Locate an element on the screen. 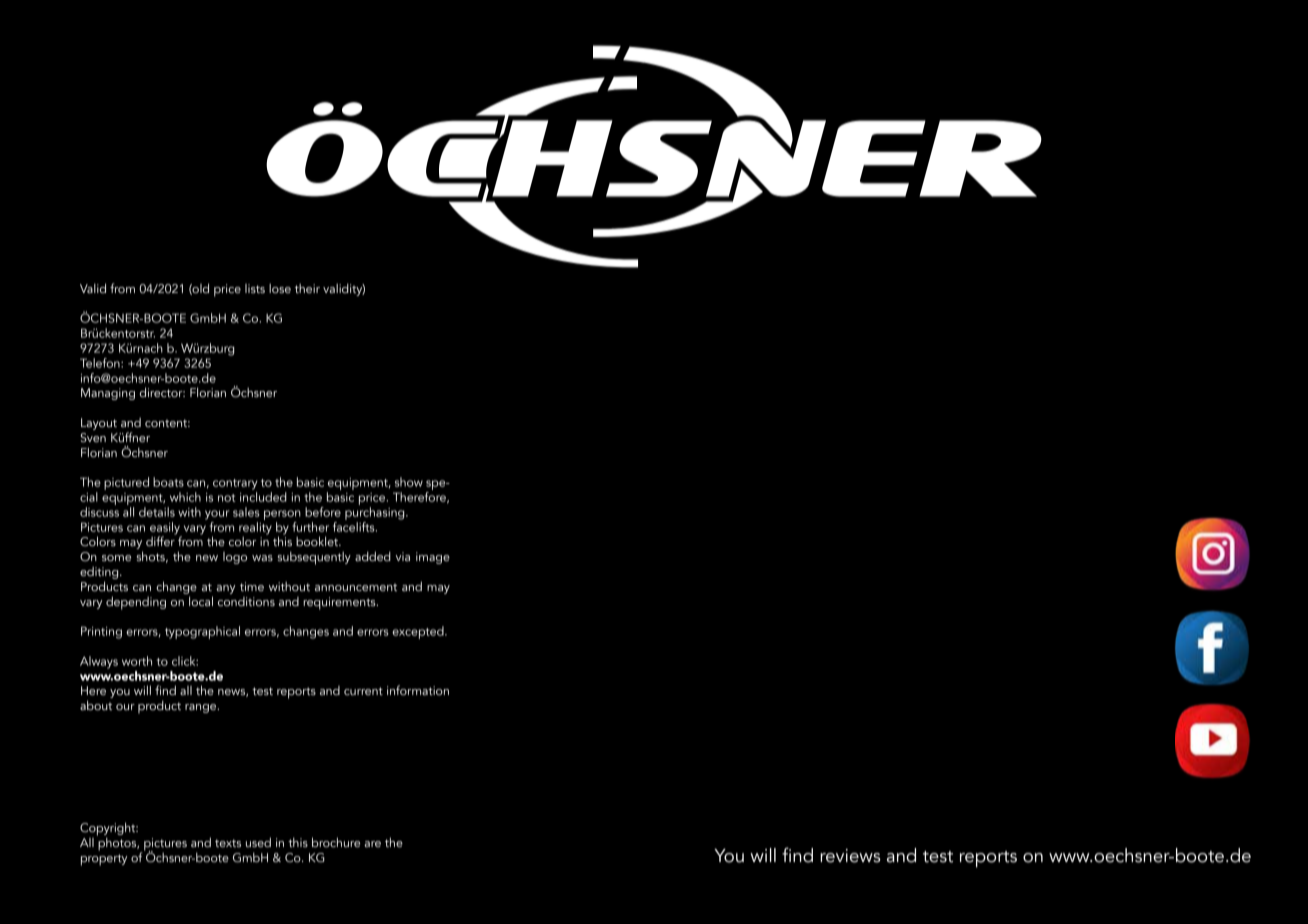  any is located at coordinates (225, 589).
